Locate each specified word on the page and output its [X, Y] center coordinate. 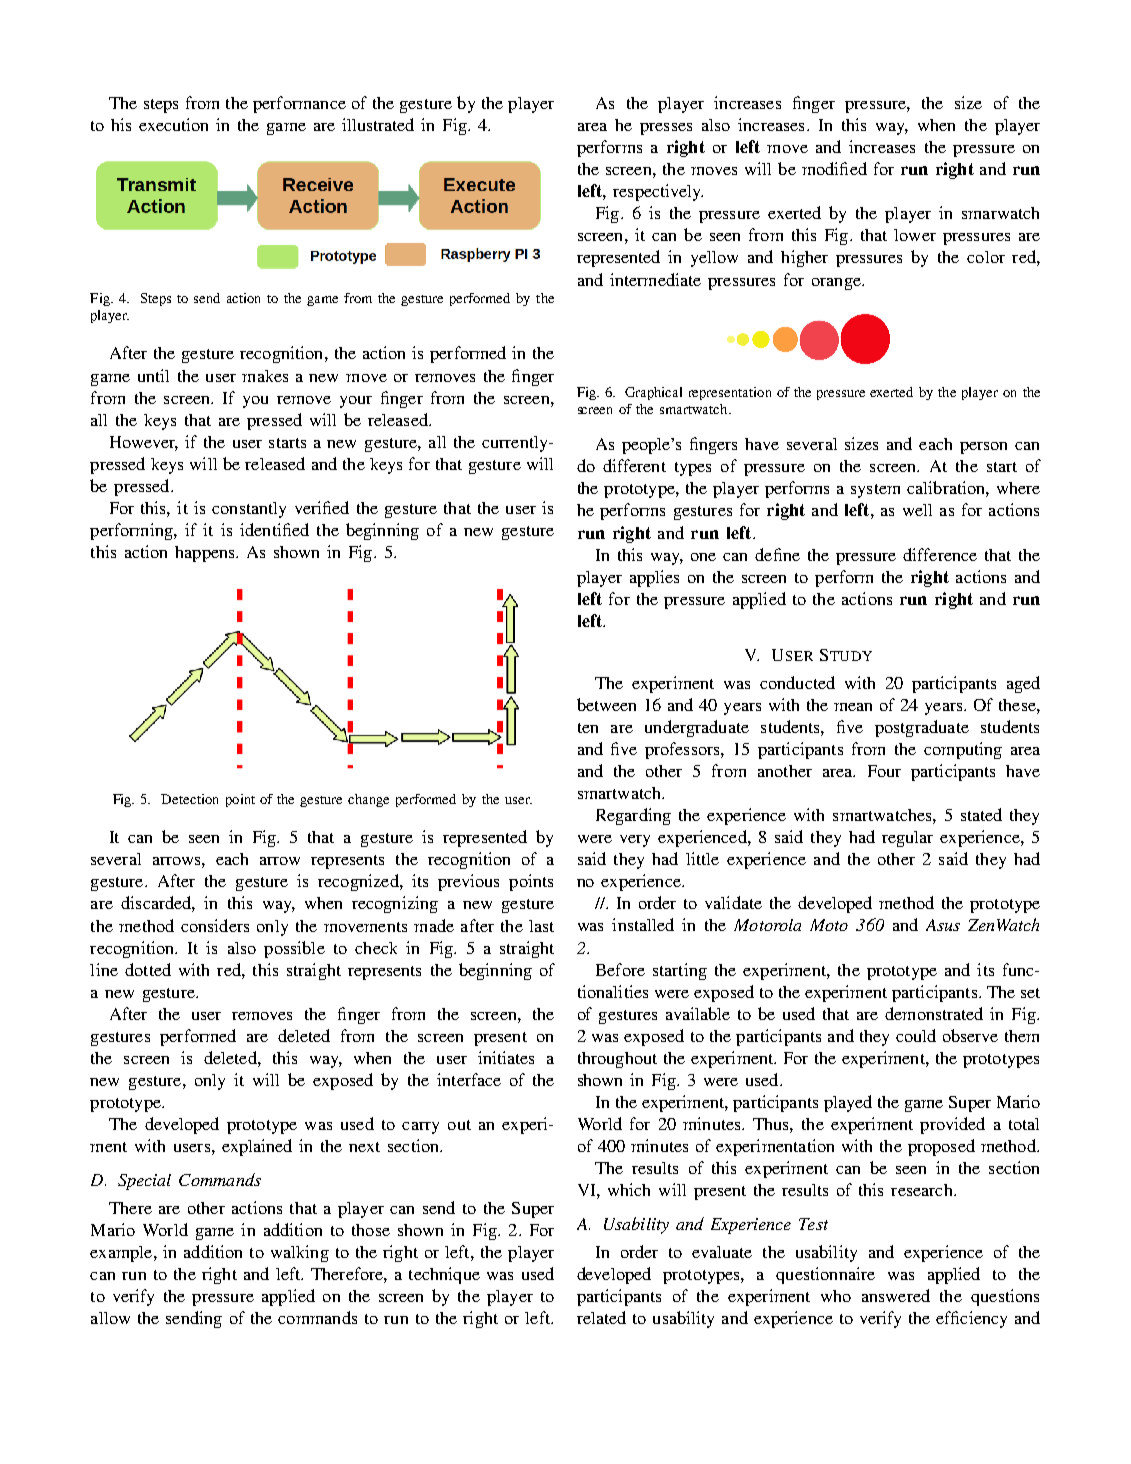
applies [654, 578]
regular [907, 839]
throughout [617, 1060]
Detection [189, 799]
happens [206, 554]
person [983, 448]
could [916, 1035]
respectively [658, 192]
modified [834, 168]
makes [265, 376]
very [635, 841]
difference [940, 554]
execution [173, 124]
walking [300, 1253]
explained [257, 1147]
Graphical [653, 393]
